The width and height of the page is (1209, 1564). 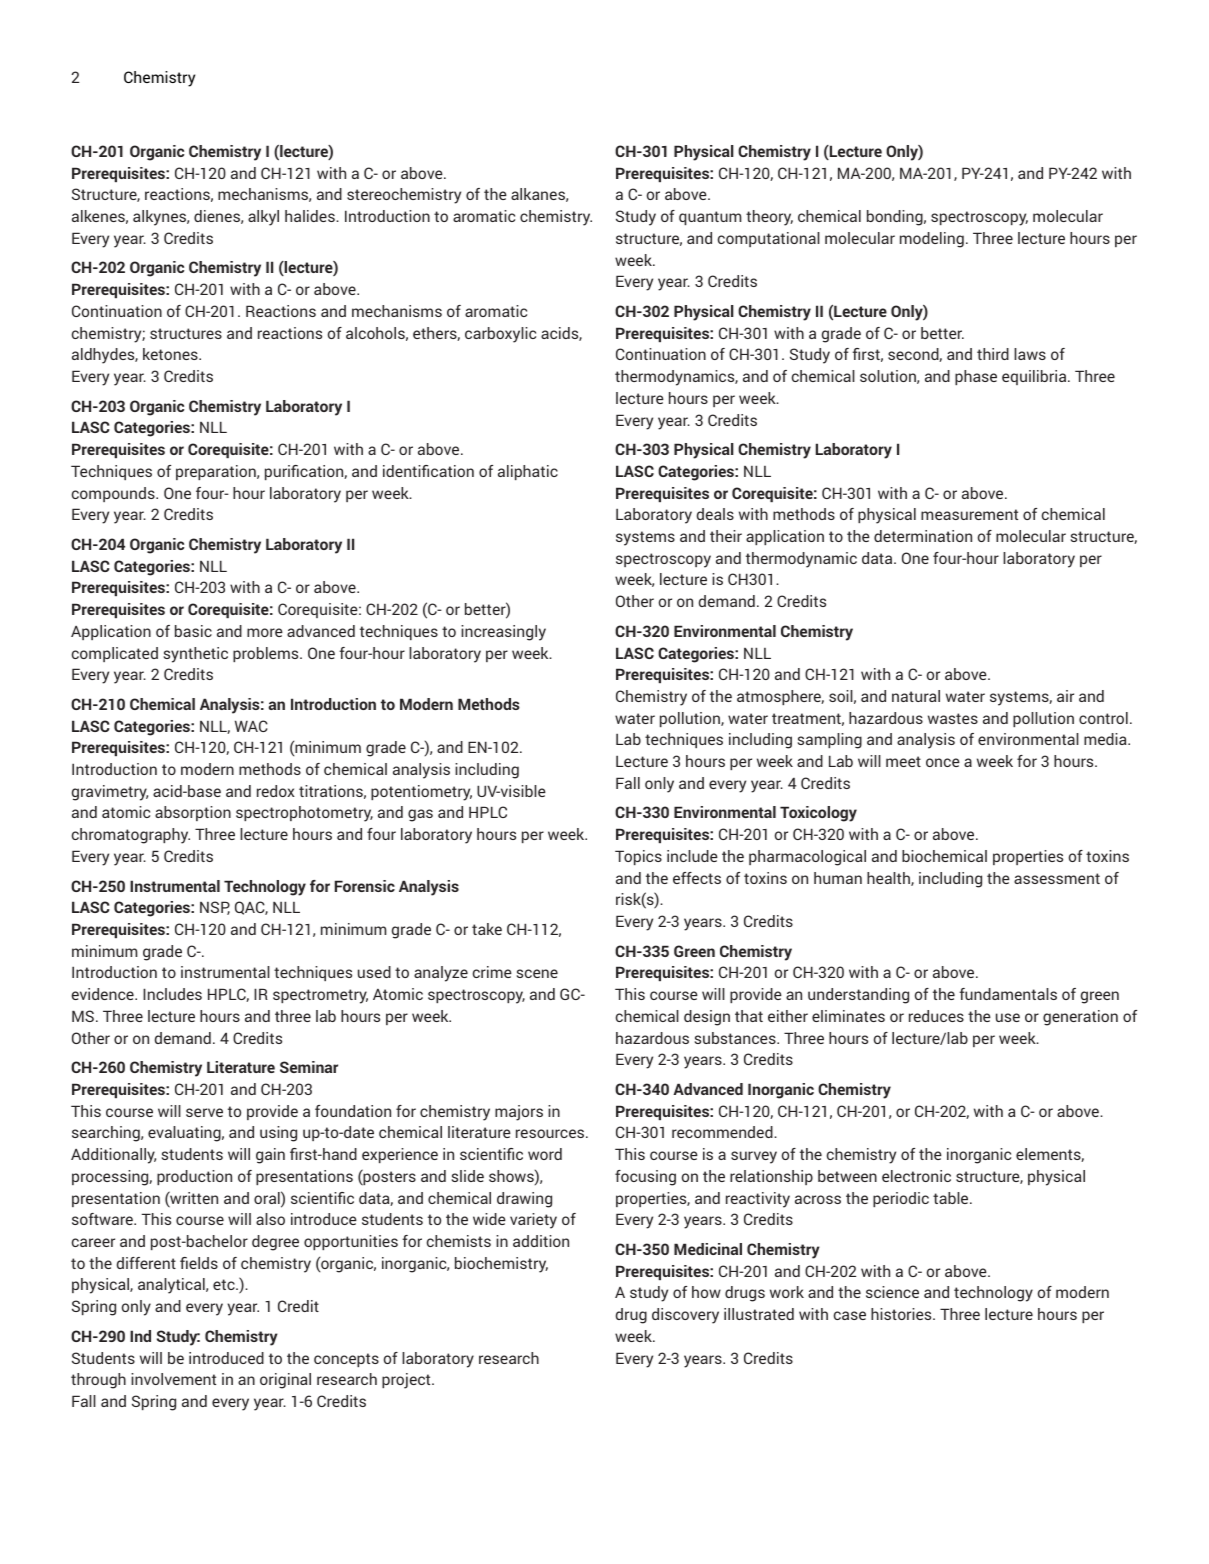 I want to click on alkyl, so click(x=263, y=218).
